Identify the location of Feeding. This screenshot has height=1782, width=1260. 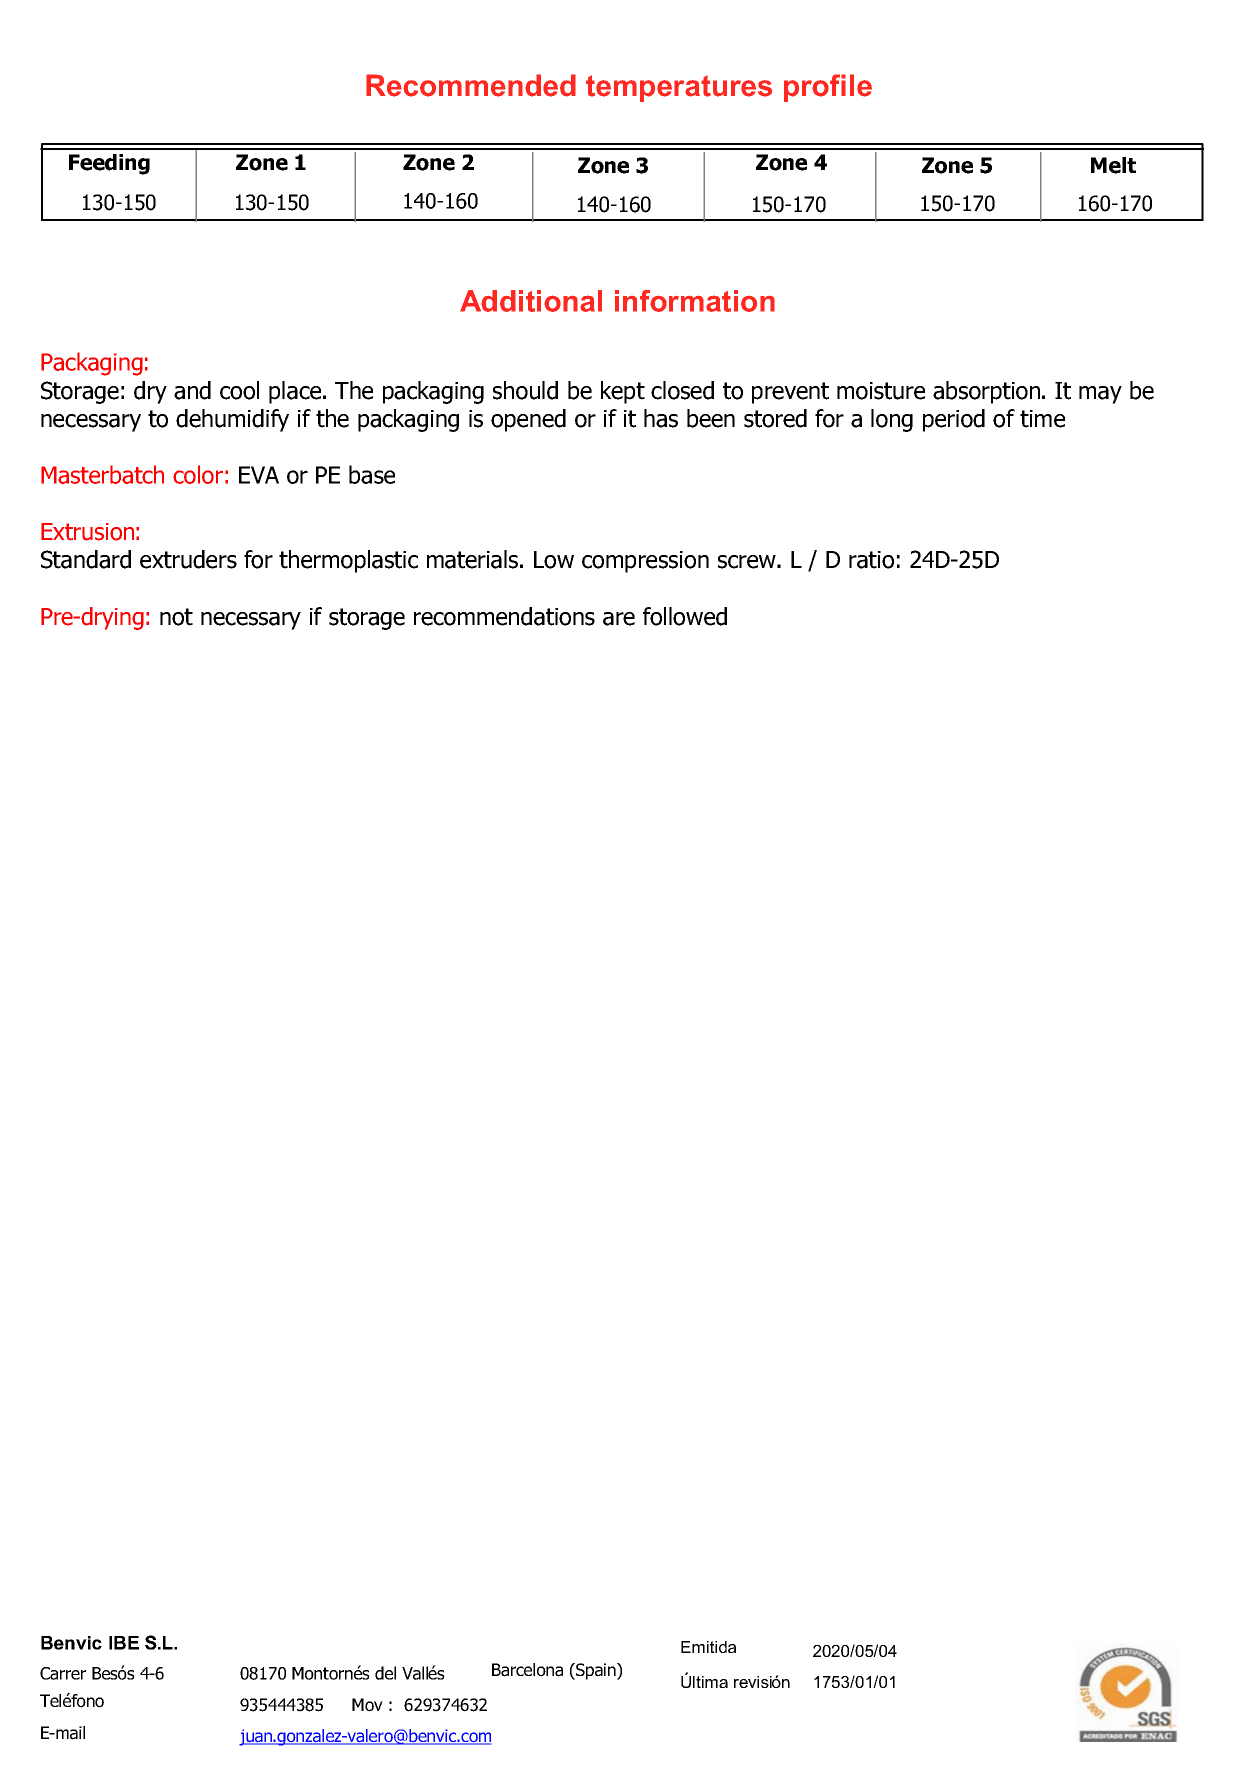
(109, 164).
